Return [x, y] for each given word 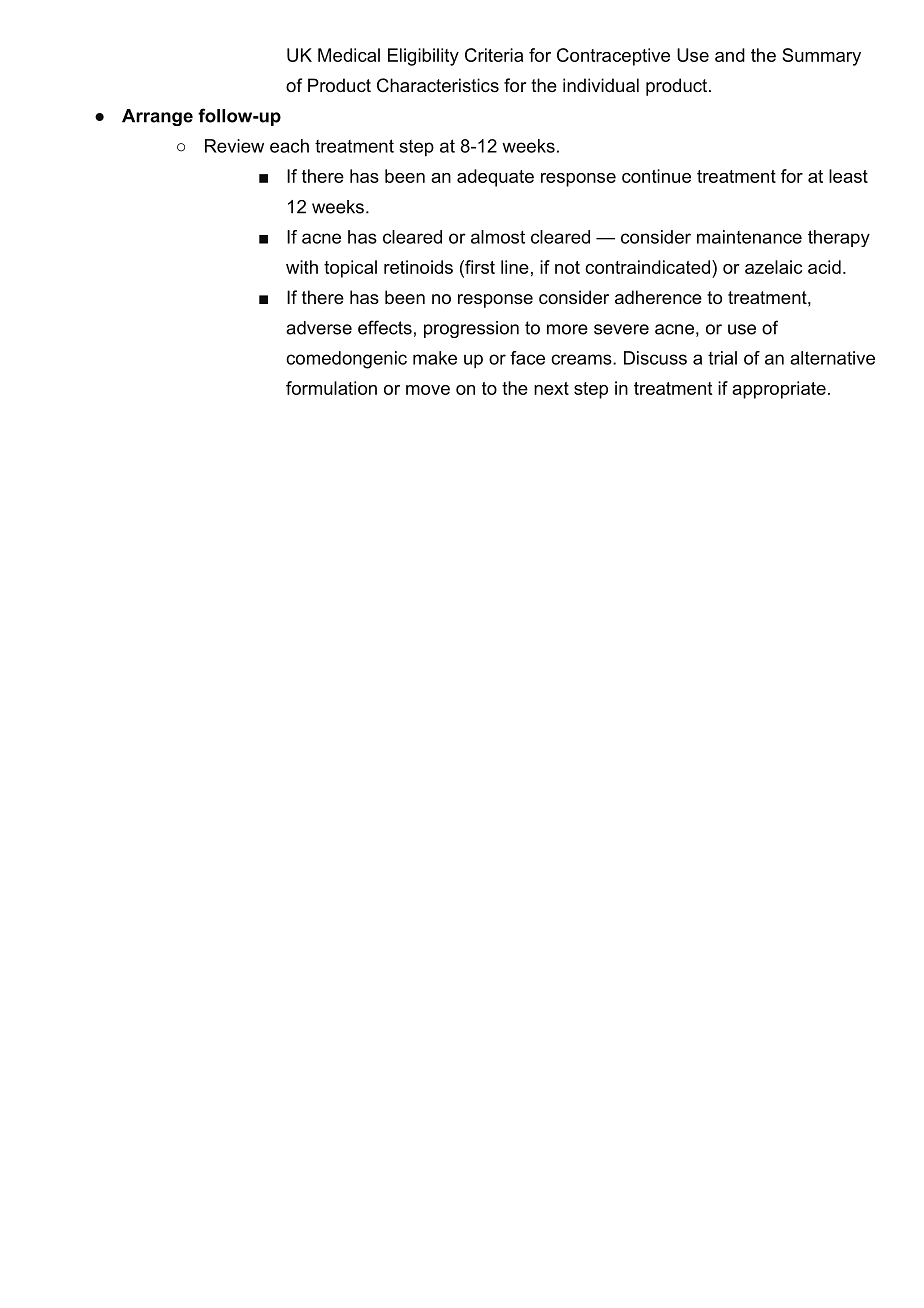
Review [234, 146]
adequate [495, 178]
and [730, 55]
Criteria [494, 55]
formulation [331, 388]
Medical [349, 55]
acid [824, 267]
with [302, 267]
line [515, 267]
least [848, 176]
